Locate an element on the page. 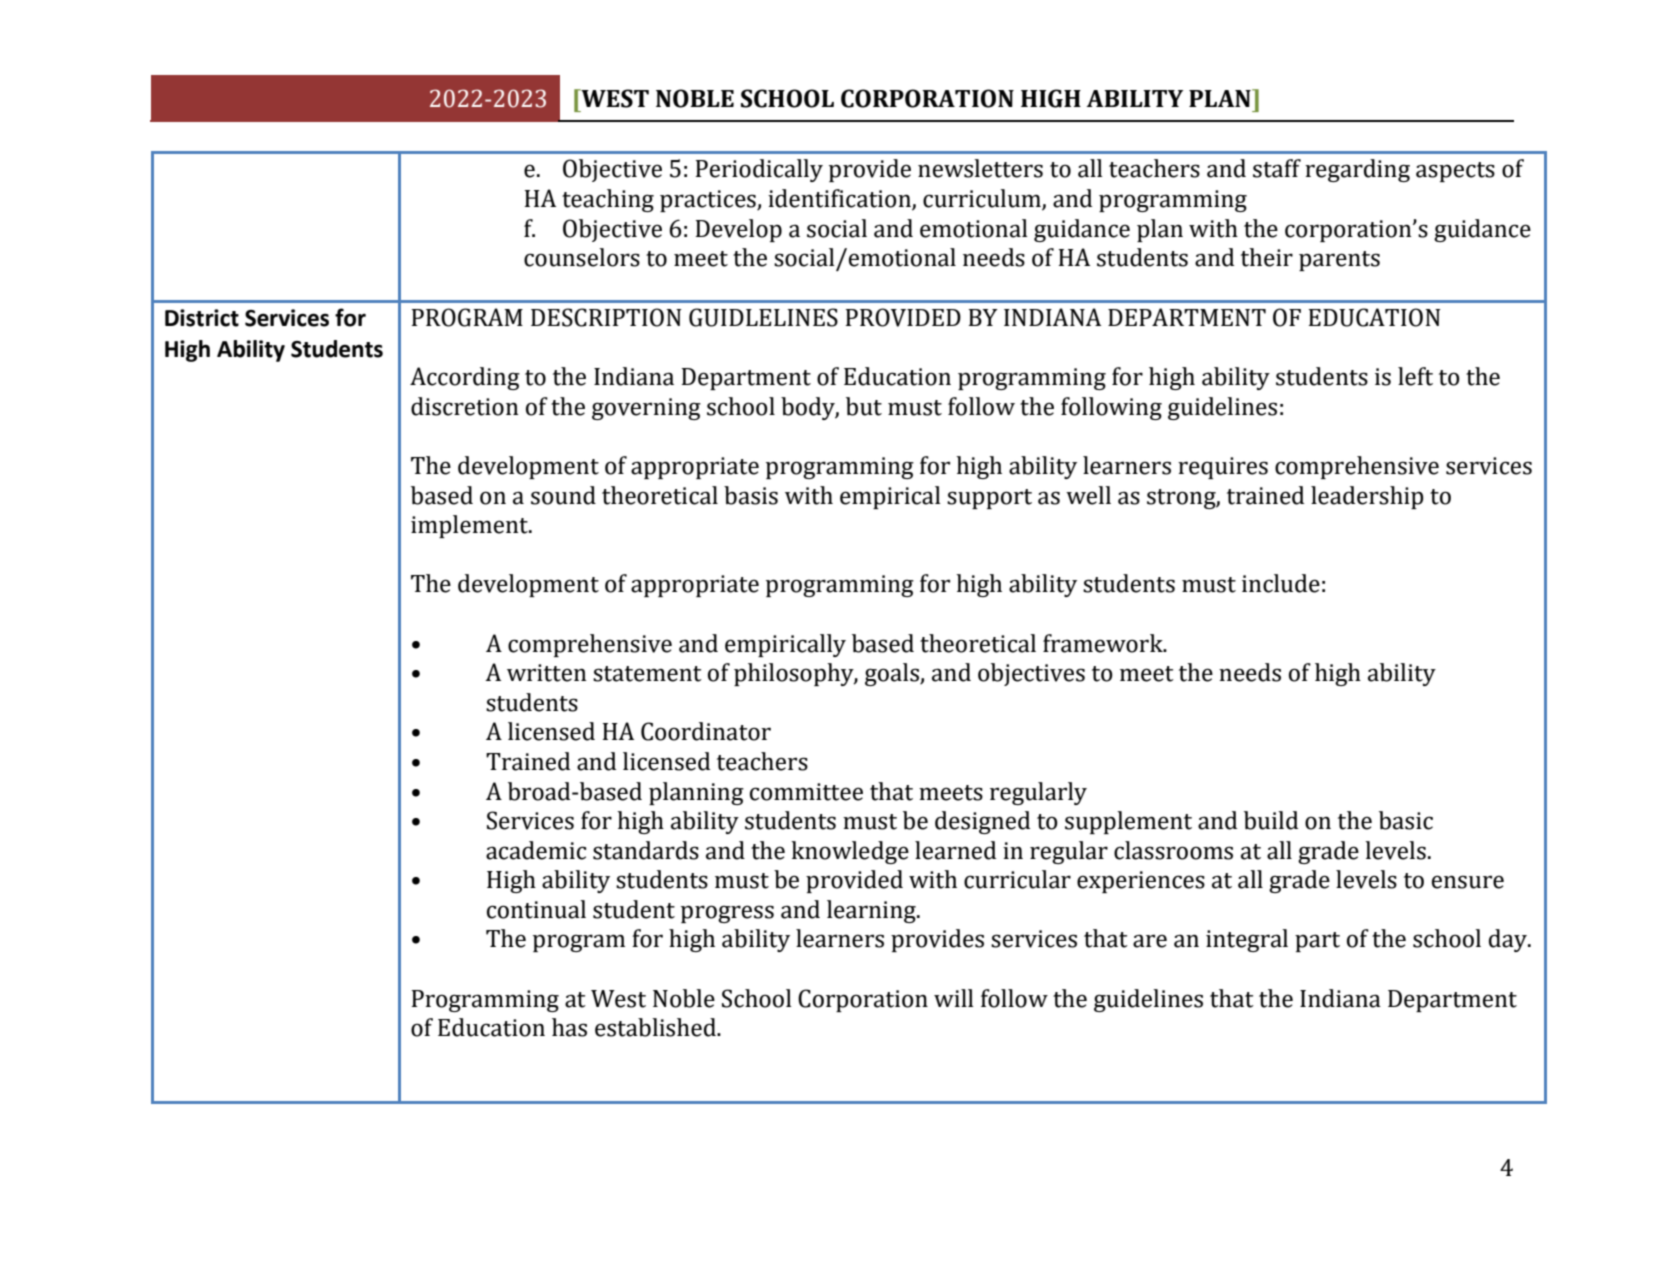 This image has height=1287, width=1665. leadership is located at coordinates (1367, 497).
